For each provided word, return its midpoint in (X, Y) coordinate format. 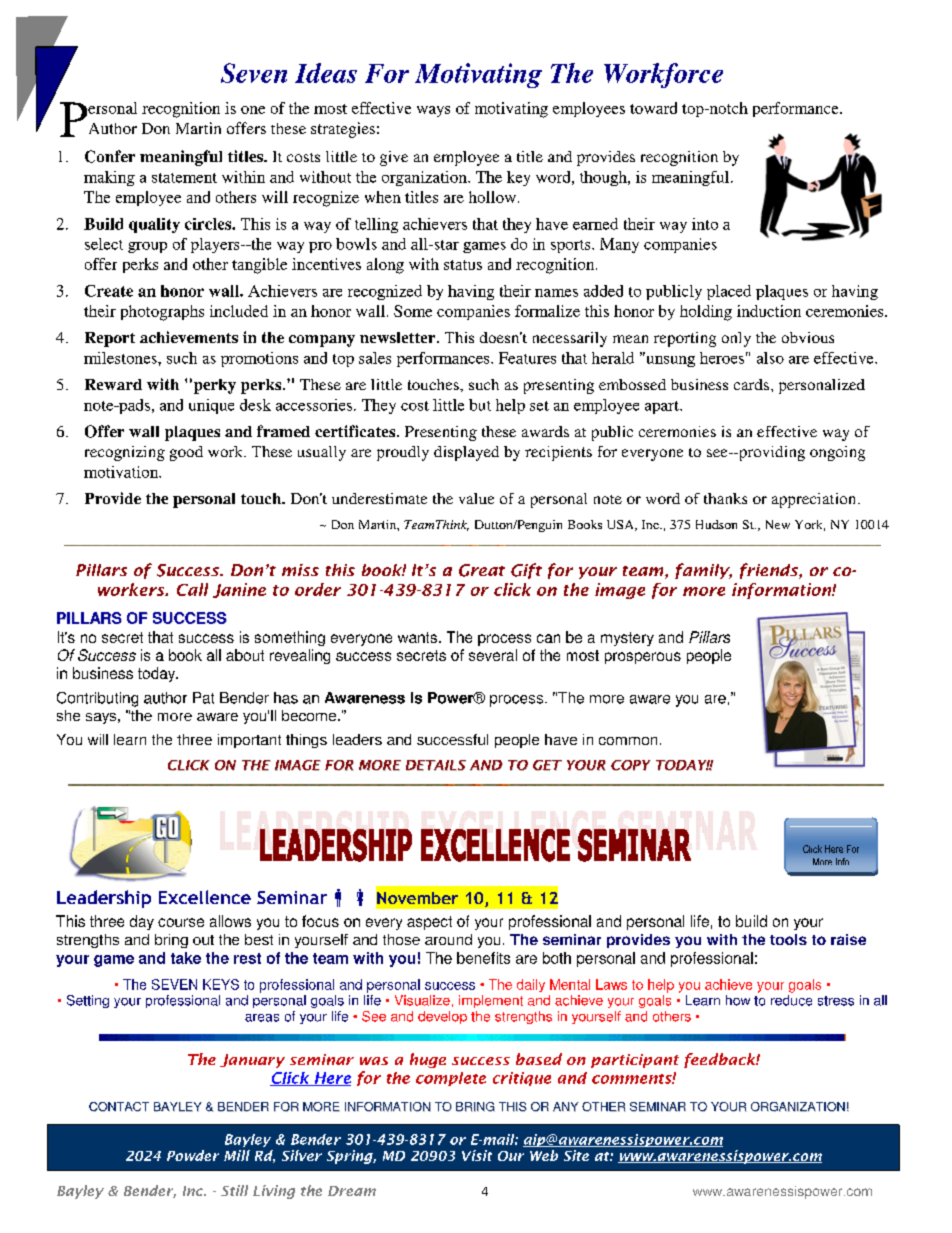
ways (433, 111)
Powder (193, 1155)
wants (417, 637)
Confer (110, 156)
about (245, 655)
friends (770, 571)
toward (653, 108)
